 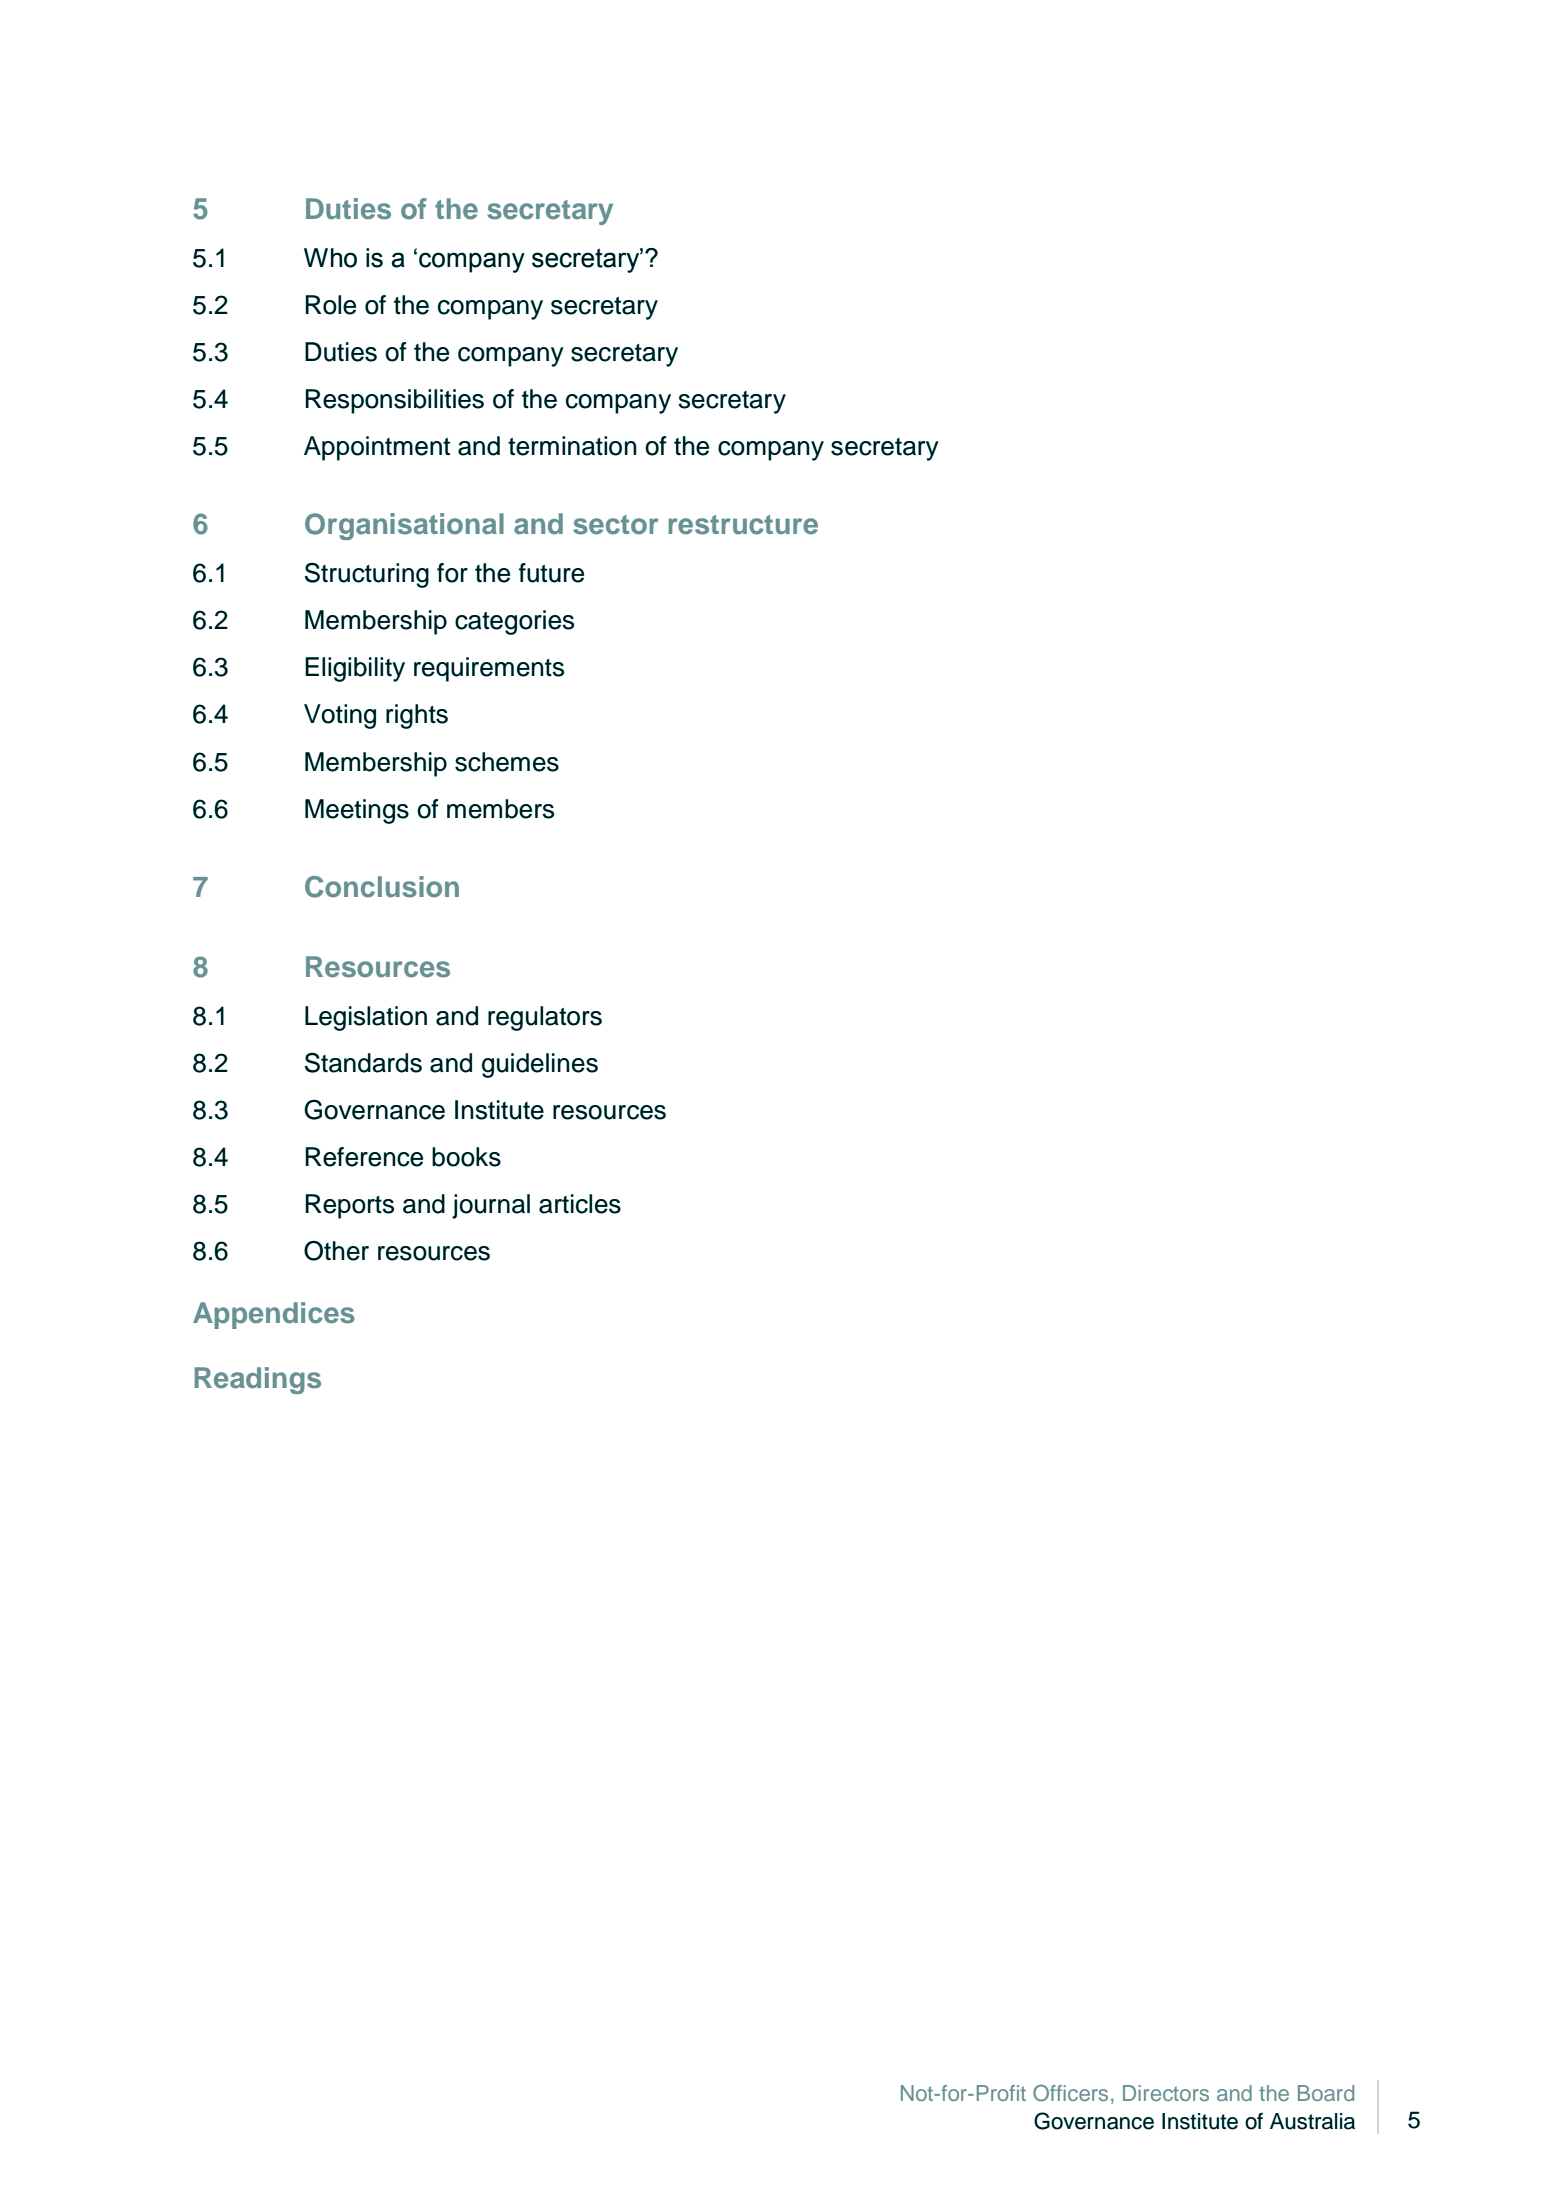 I want to click on guidelines, so click(x=540, y=1065).
